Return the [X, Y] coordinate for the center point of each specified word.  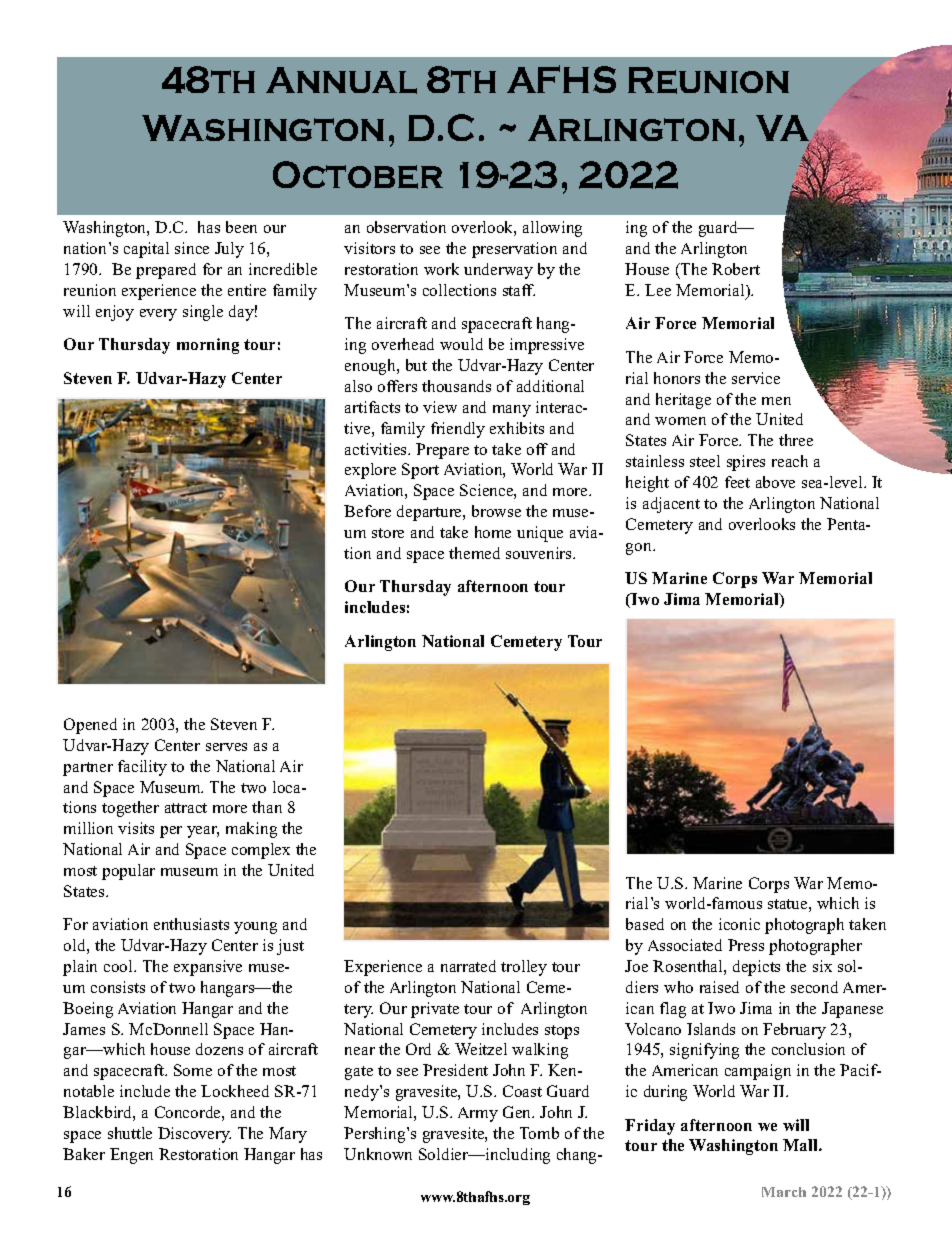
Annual [341, 80]
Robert [736, 269]
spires [746, 463]
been [241, 227]
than [267, 807]
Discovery [194, 1135]
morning [208, 346]
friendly [458, 430]
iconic [739, 924]
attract [186, 808]
